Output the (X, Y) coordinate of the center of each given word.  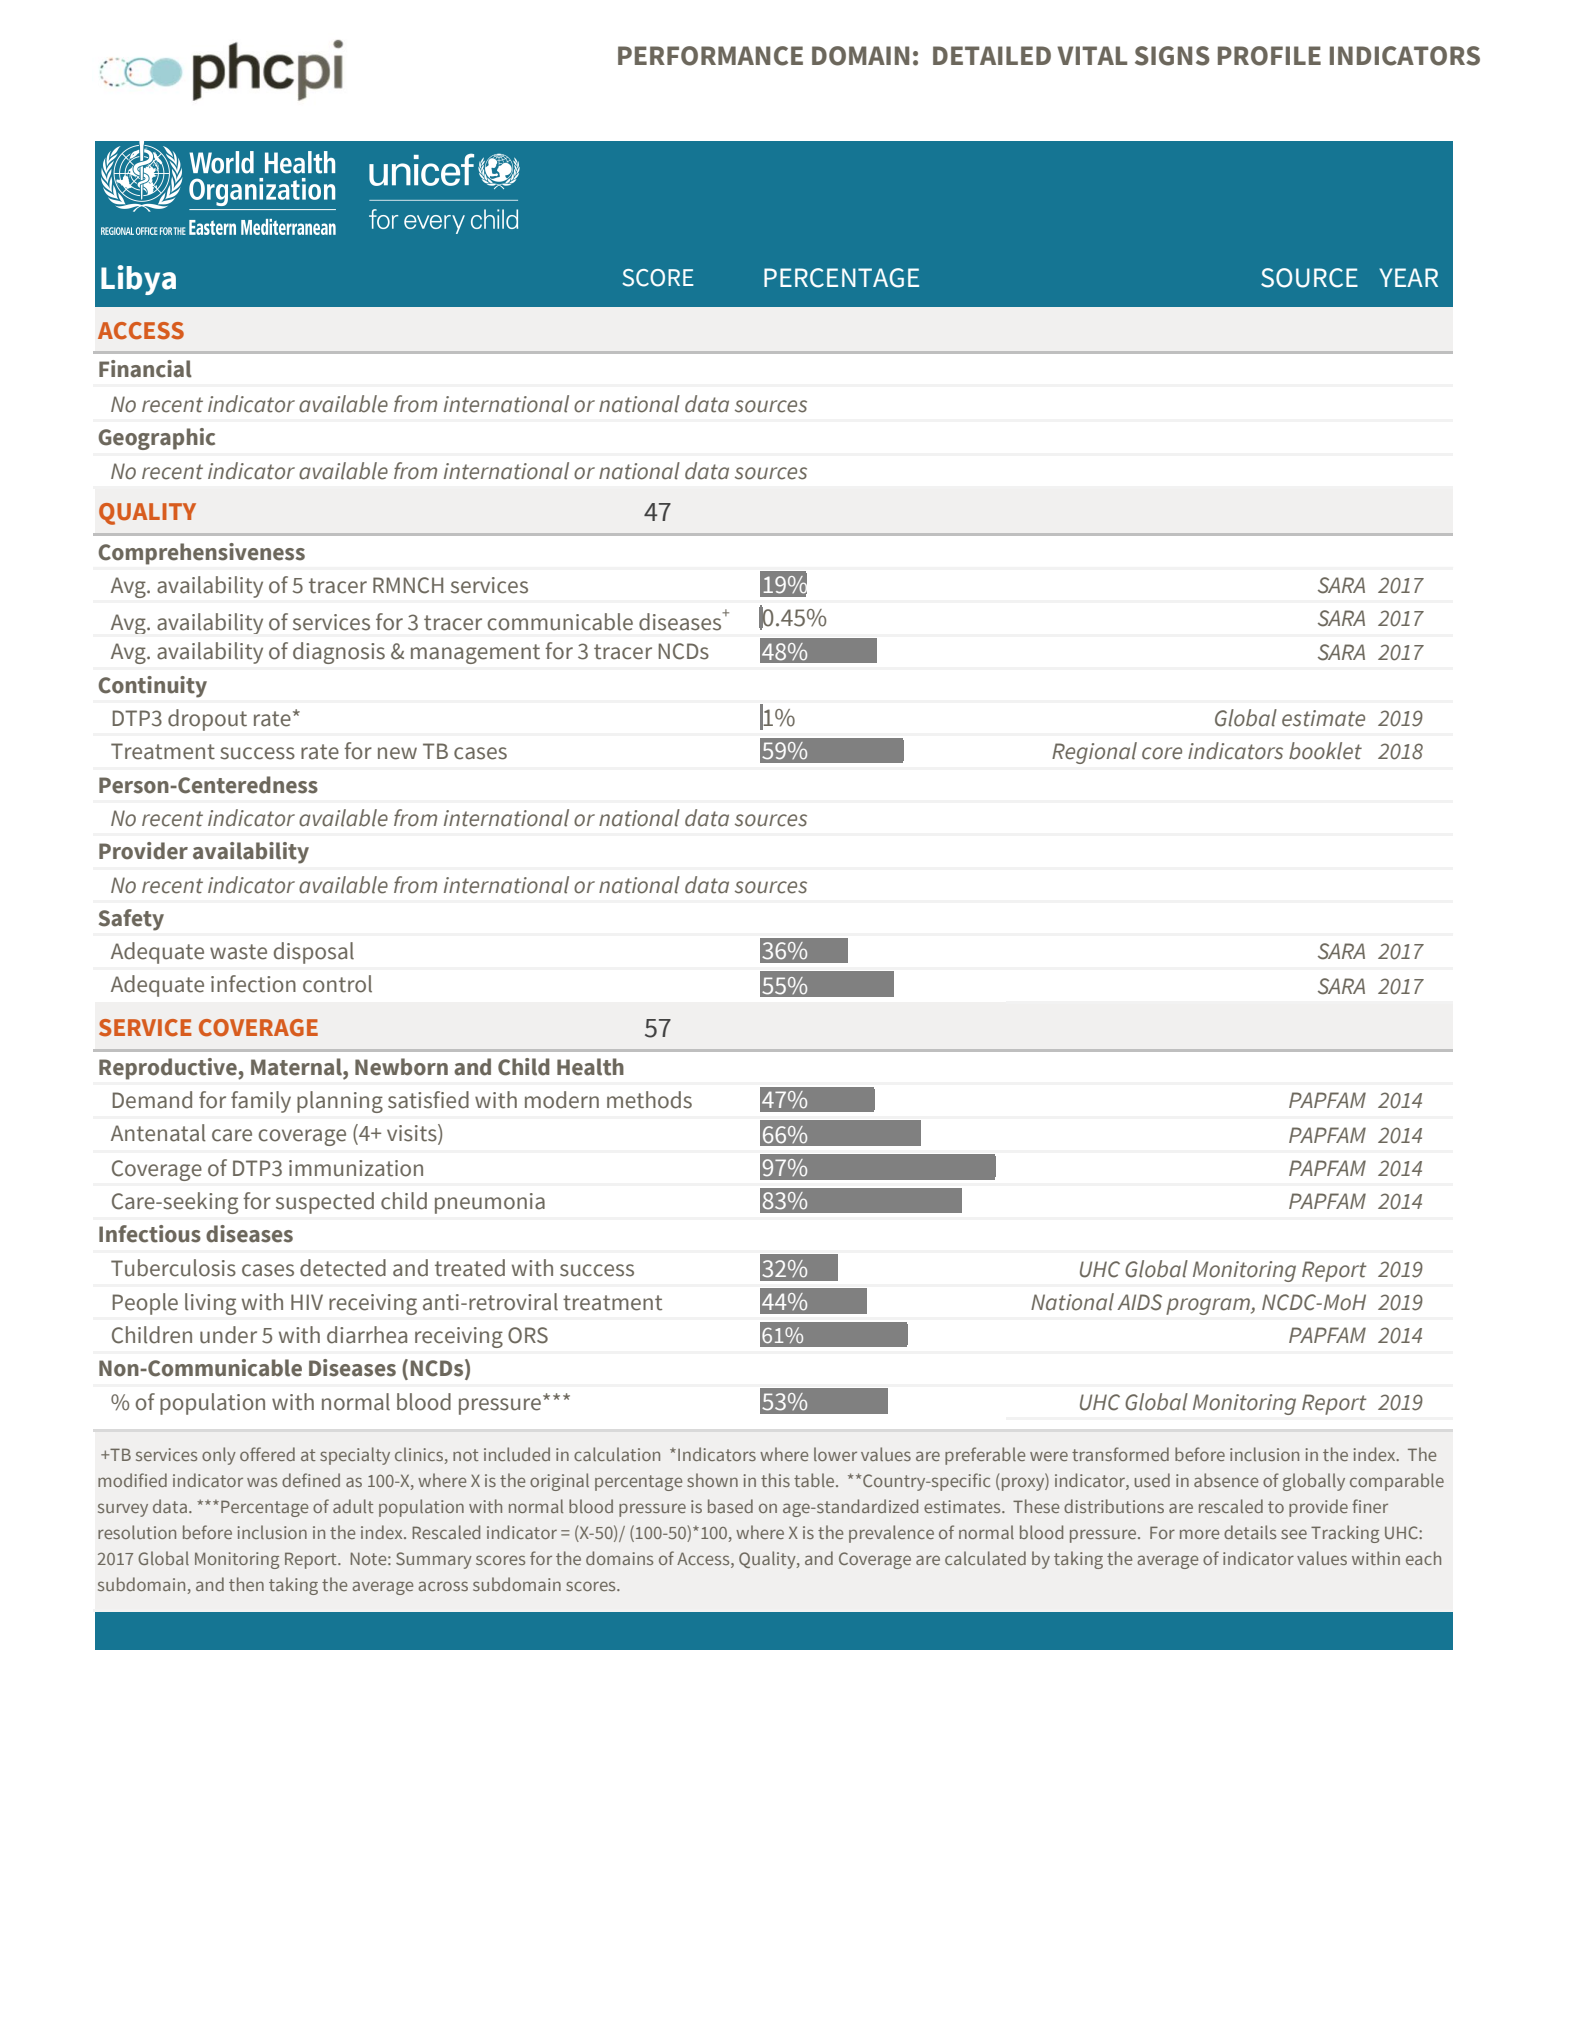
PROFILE (1269, 56)
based (730, 1506)
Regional (1094, 753)
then (246, 1584)
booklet (1325, 751)
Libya (138, 280)
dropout (207, 720)
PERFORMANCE (710, 56)
